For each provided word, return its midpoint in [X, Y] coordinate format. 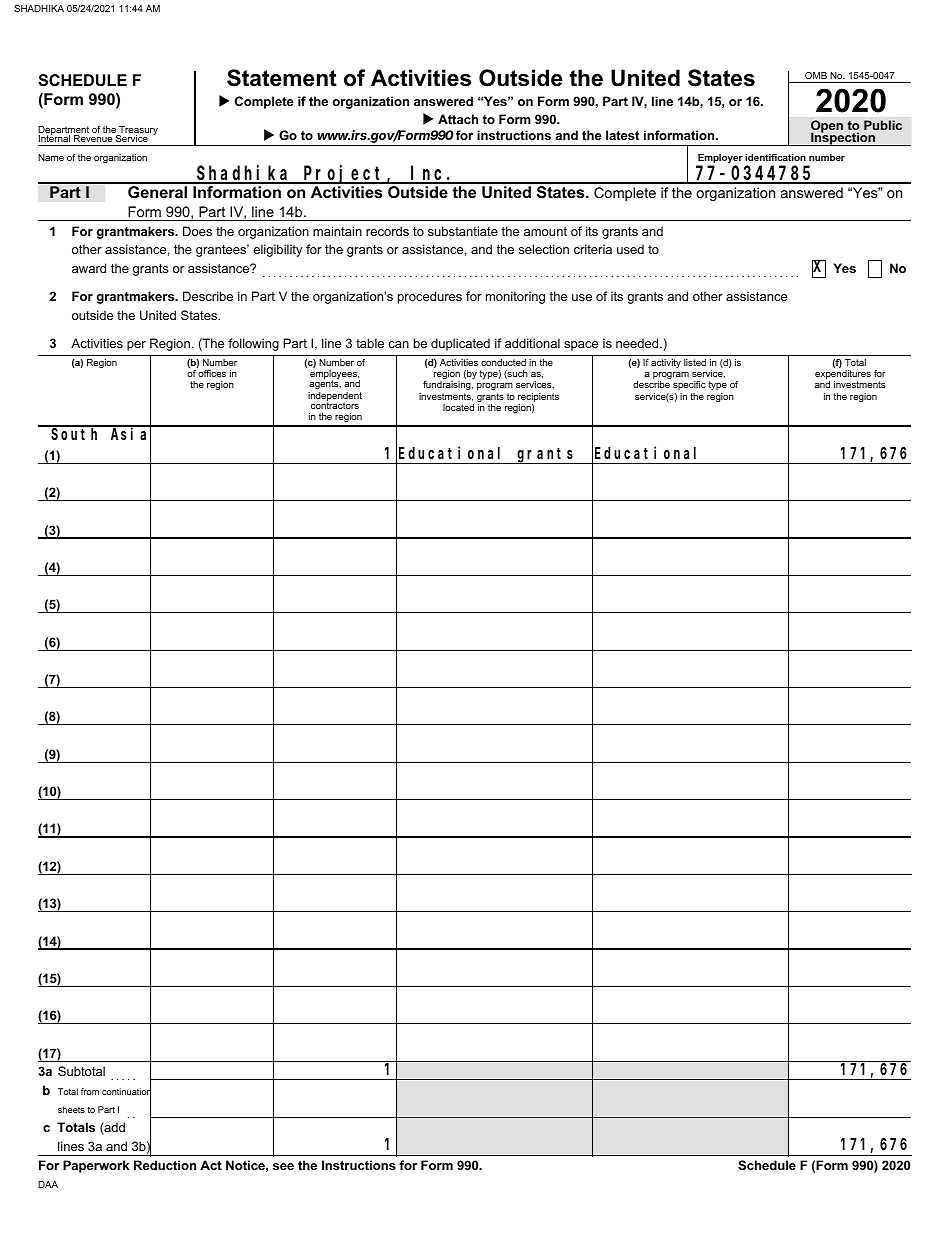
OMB [816, 75]
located [458, 407]
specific [689, 385]
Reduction [165, 1165]
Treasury [137, 132]
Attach [458, 119]
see [283, 1166]
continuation [126, 1092]
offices [212, 373]
